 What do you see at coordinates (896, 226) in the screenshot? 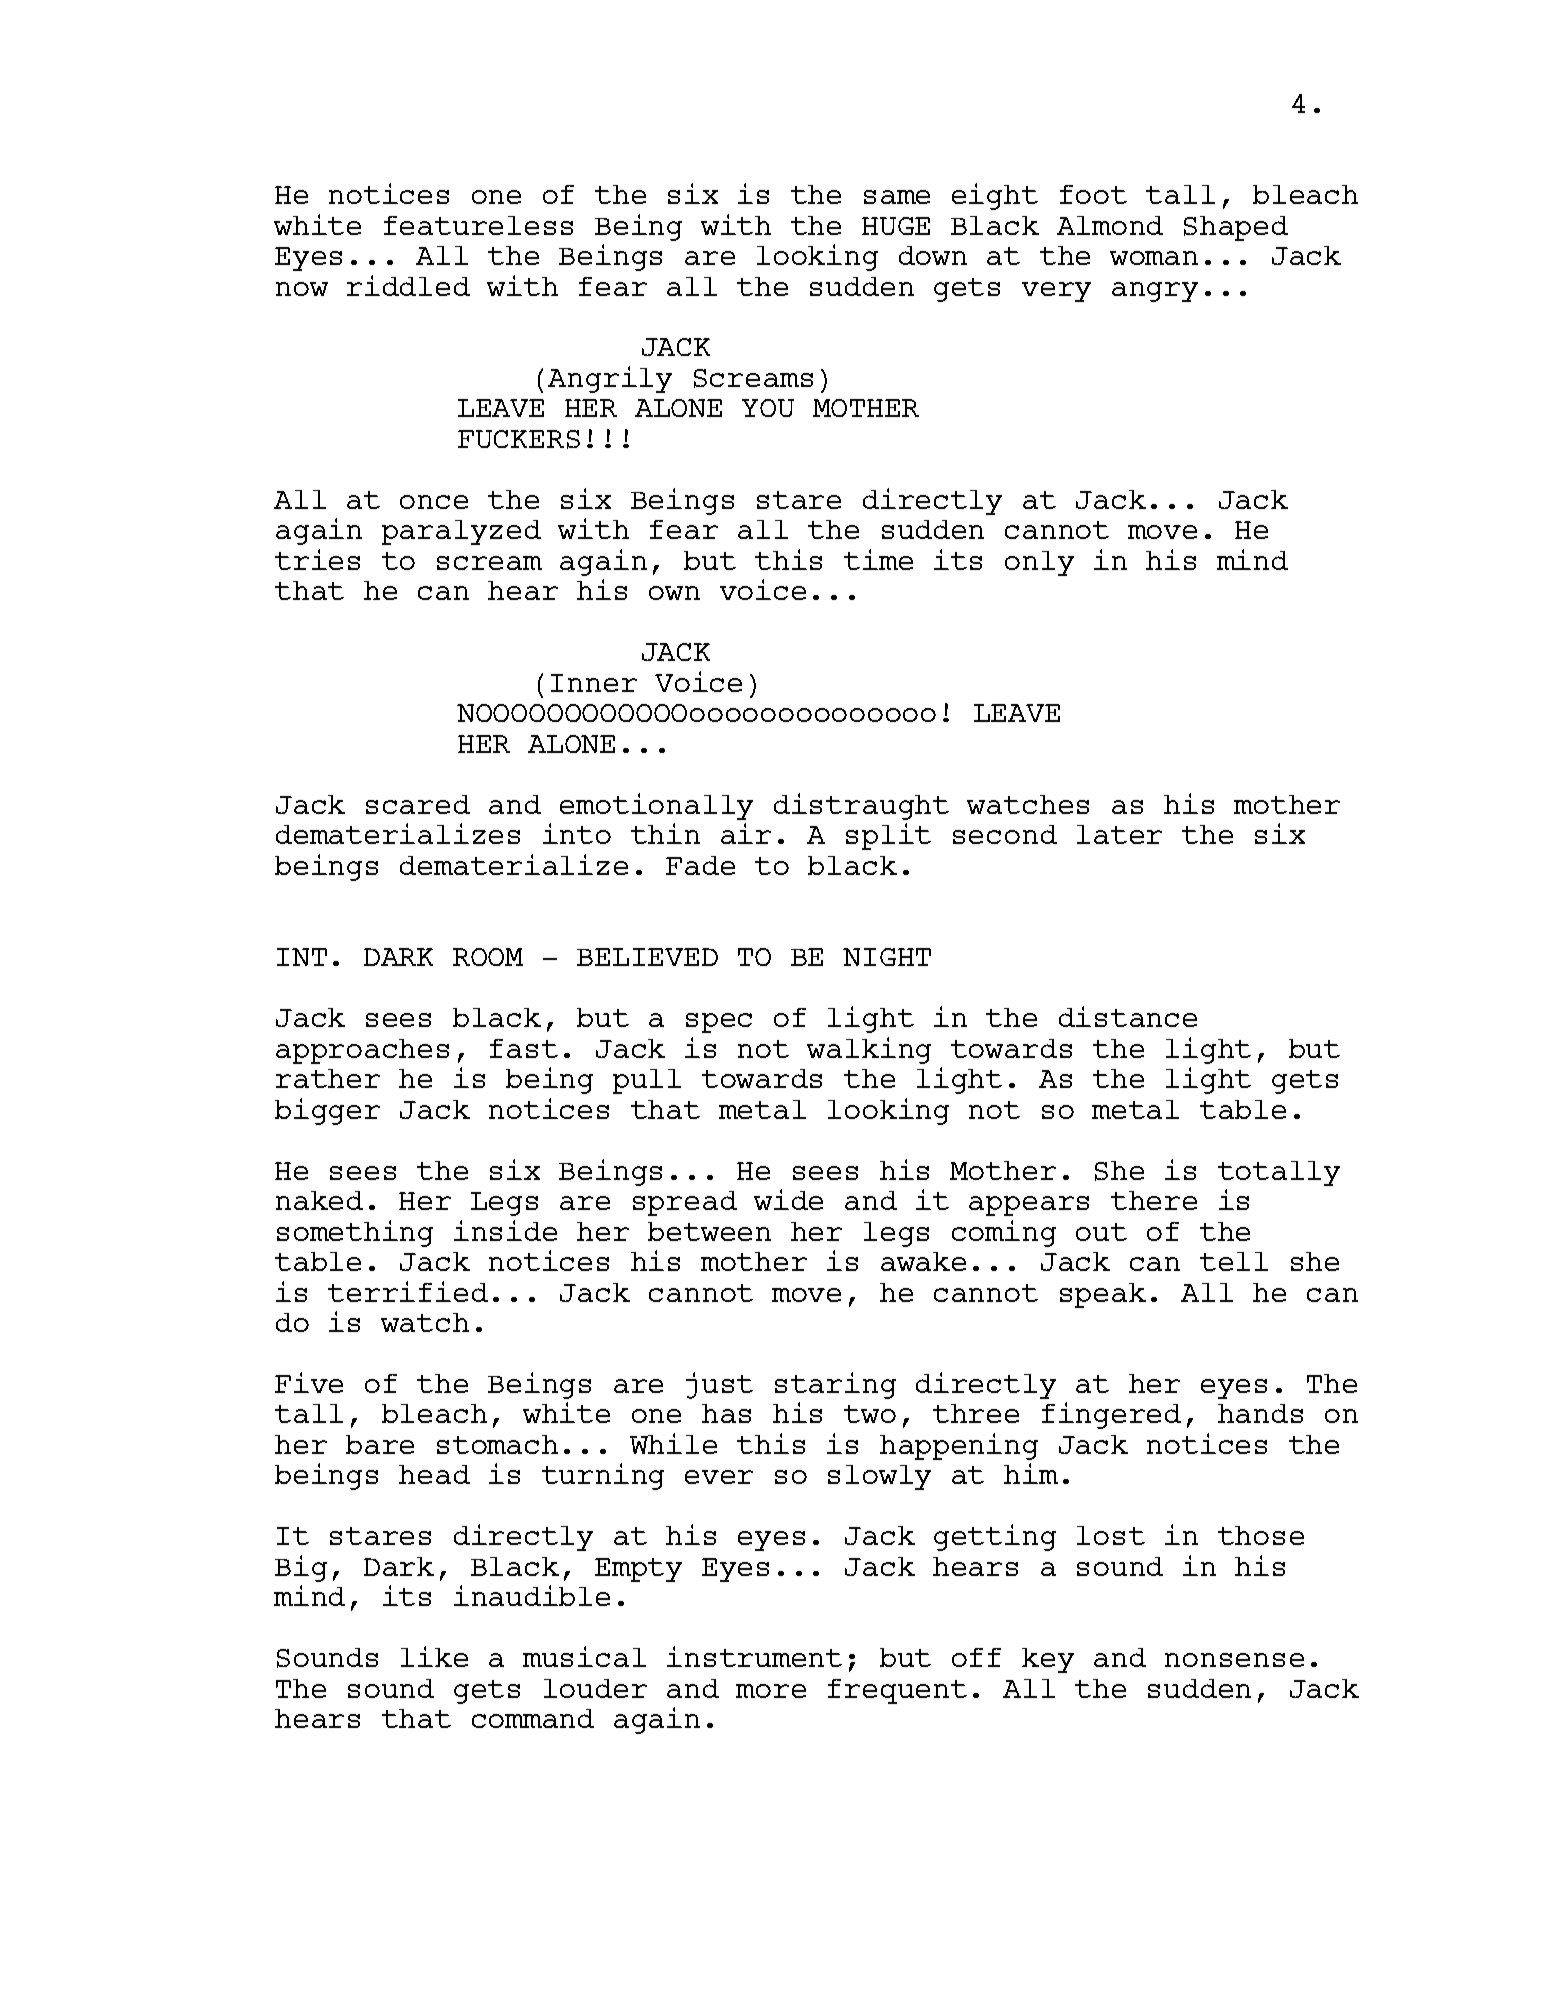
I see `HUGE` at bounding box center [896, 226].
